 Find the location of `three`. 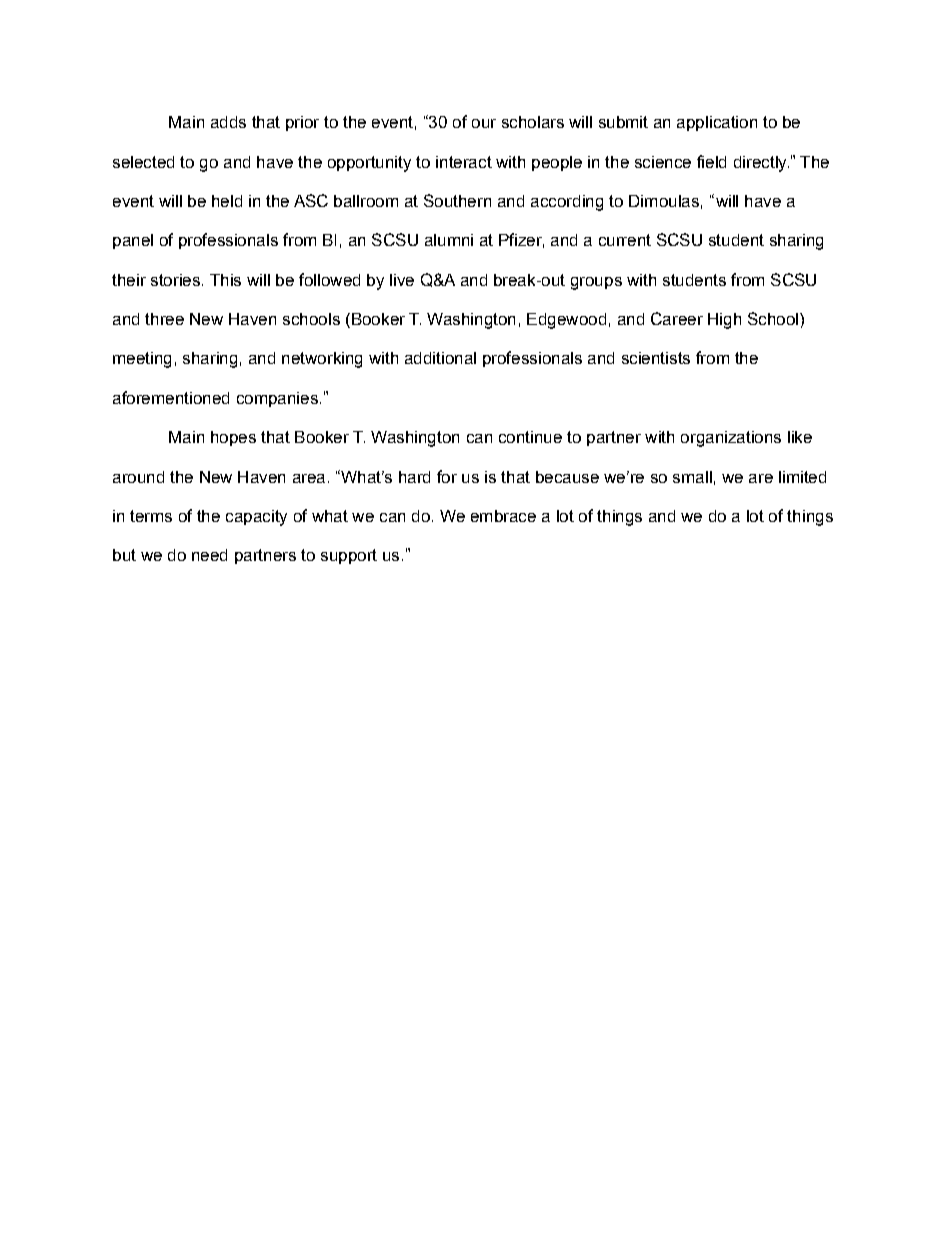

three is located at coordinates (164, 319).
